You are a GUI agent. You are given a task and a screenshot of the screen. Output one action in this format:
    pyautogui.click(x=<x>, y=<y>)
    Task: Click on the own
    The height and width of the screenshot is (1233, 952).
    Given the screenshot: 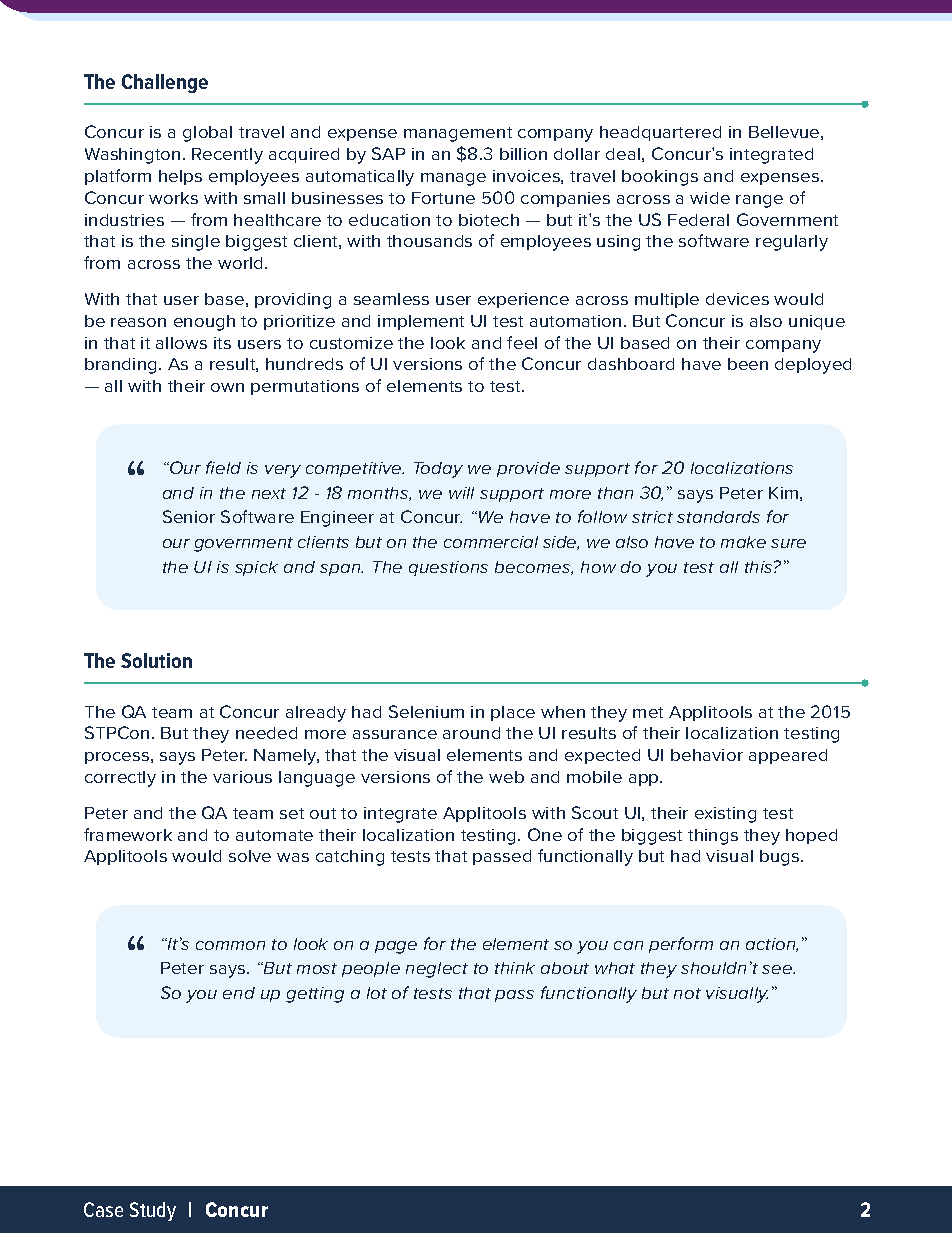 What is the action you would take?
    pyautogui.click(x=227, y=387)
